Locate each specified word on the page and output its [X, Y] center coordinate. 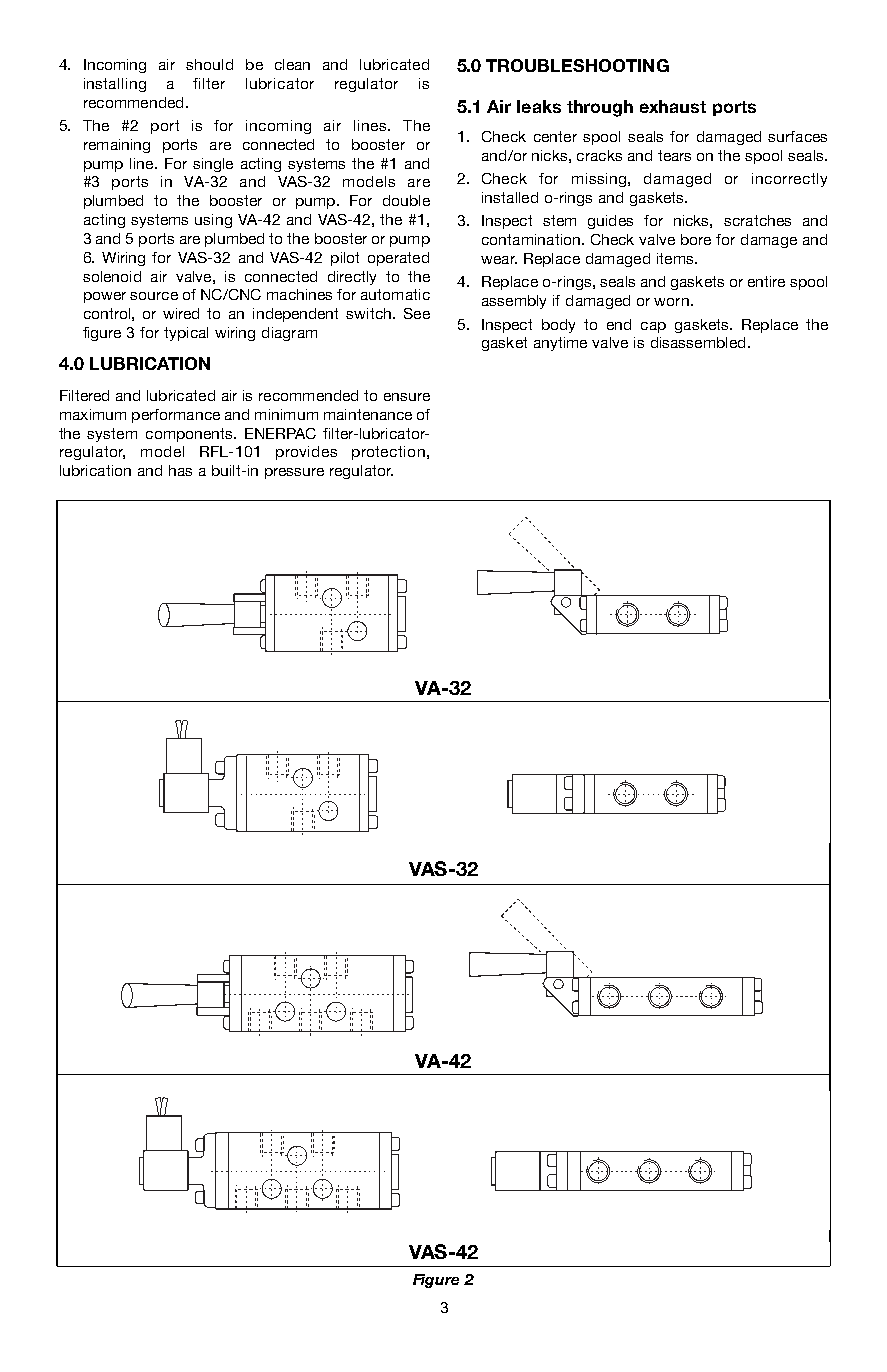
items [676, 258]
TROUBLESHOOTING [577, 65]
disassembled [698, 342]
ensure [407, 397]
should [209, 64]
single [213, 165]
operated [398, 259]
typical [186, 334]
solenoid [112, 276]
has [180, 470]
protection [388, 453]
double [406, 200]
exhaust [673, 106]
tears [674, 155]
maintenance [368, 414]
